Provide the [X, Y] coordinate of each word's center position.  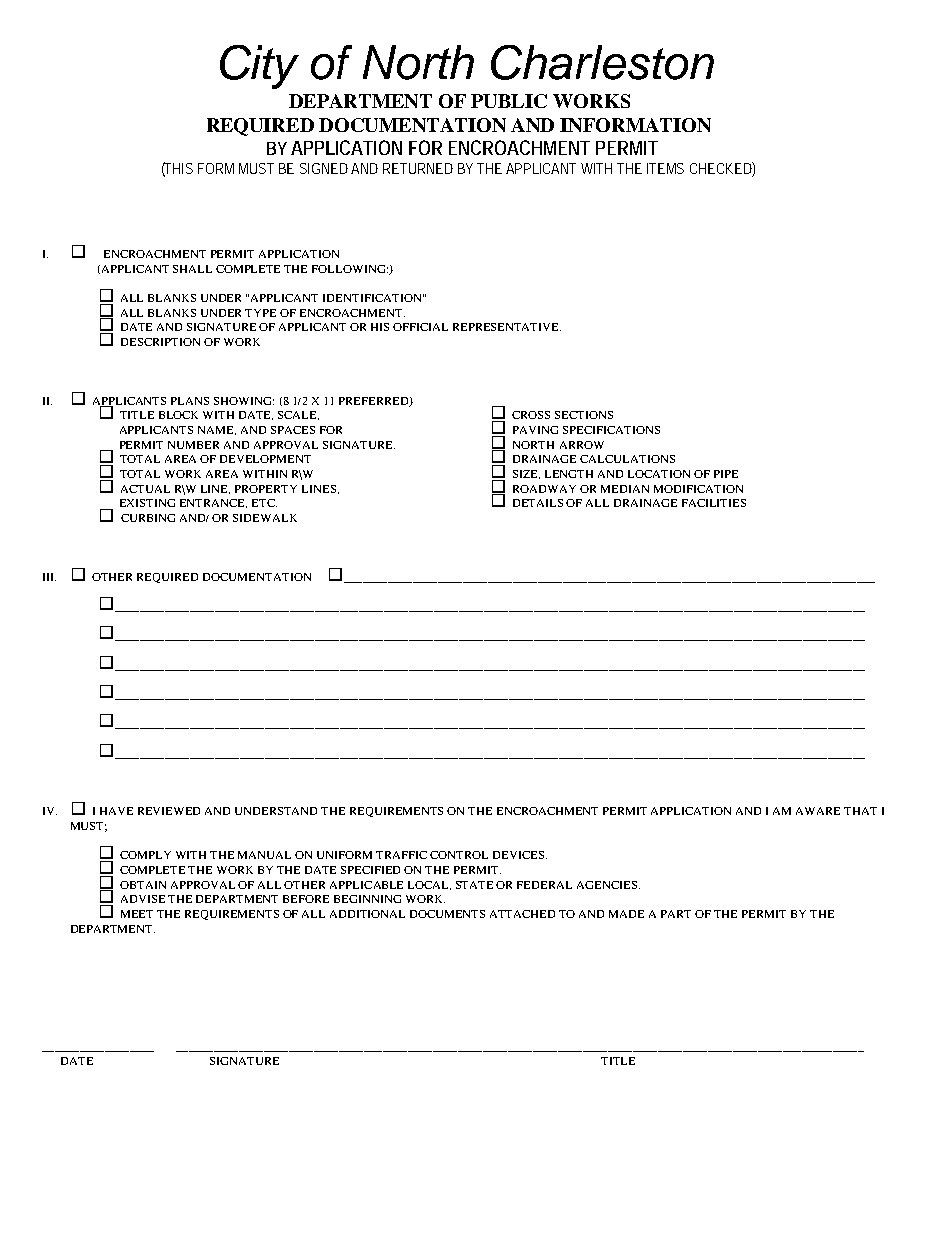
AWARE [818, 811]
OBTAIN [143, 885]
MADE [626, 914]
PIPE [726, 474]
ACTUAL [145, 489]
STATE [474, 885]
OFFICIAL [420, 327]
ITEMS [665, 168]
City [259, 67]
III [49, 577]
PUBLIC [509, 101]
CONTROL [459, 855]
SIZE [526, 474]
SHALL [192, 269]
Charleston [602, 62]
